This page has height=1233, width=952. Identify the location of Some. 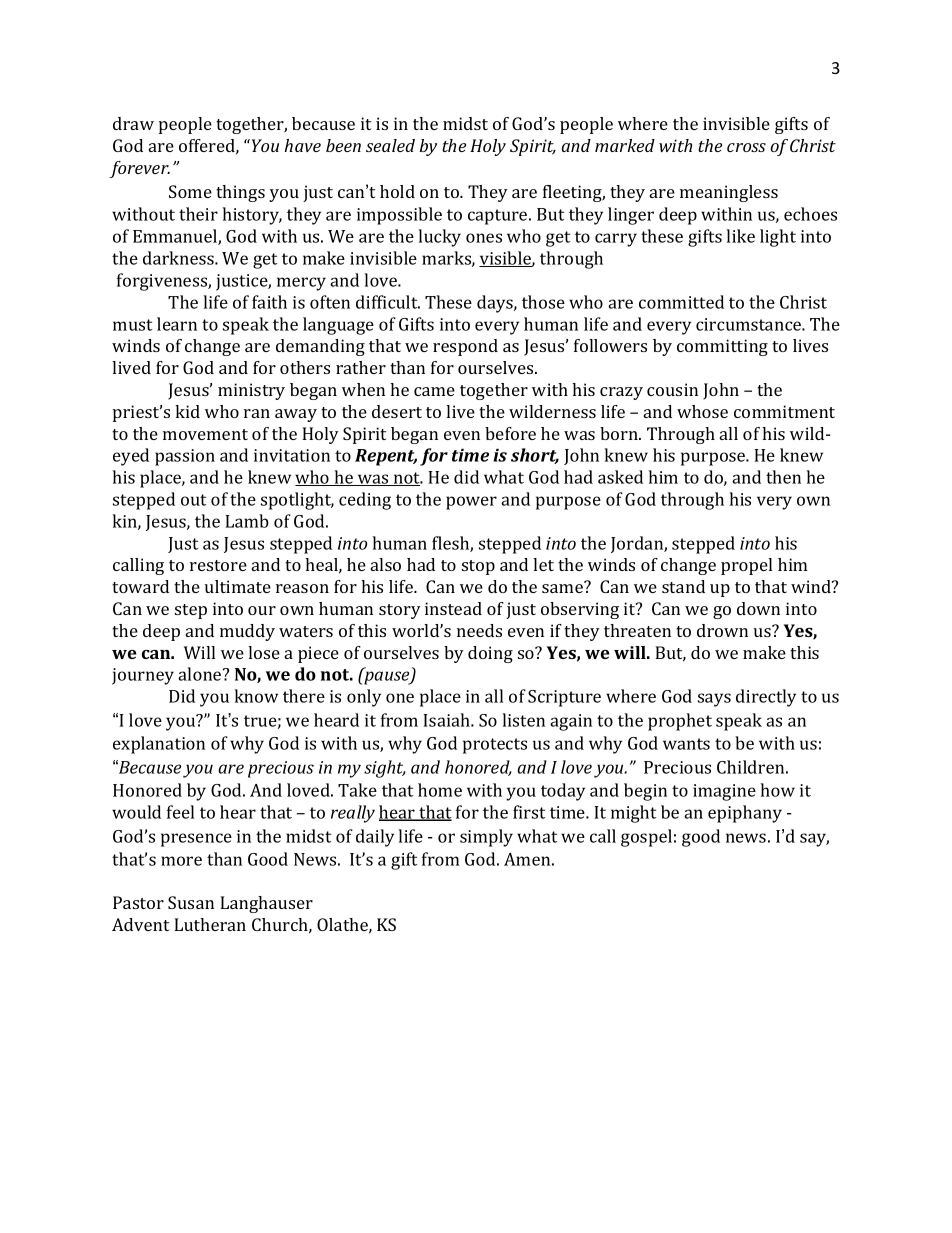
(190, 191).
